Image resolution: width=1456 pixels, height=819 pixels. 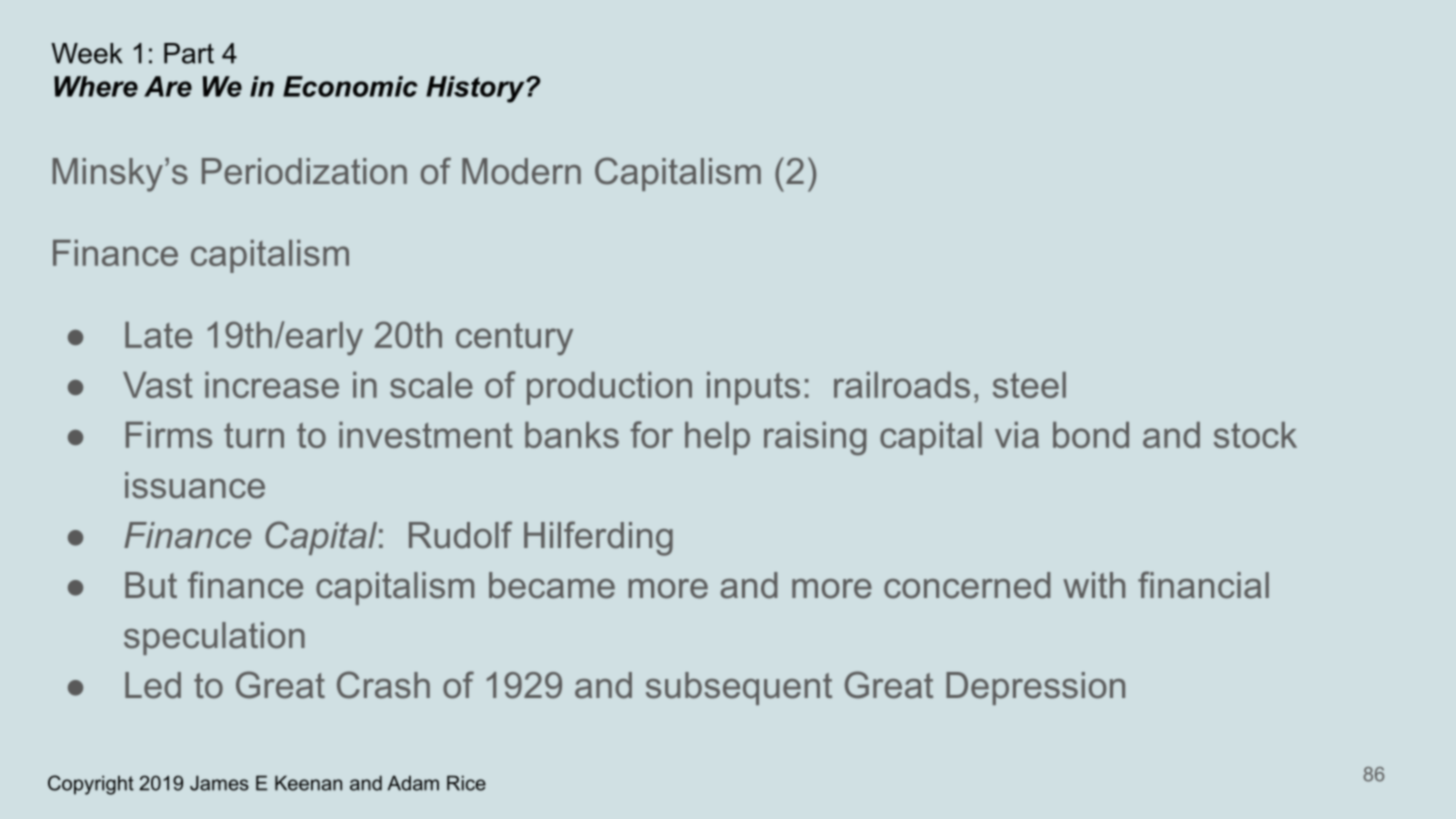 I want to click on turn, so click(x=254, y=435).
